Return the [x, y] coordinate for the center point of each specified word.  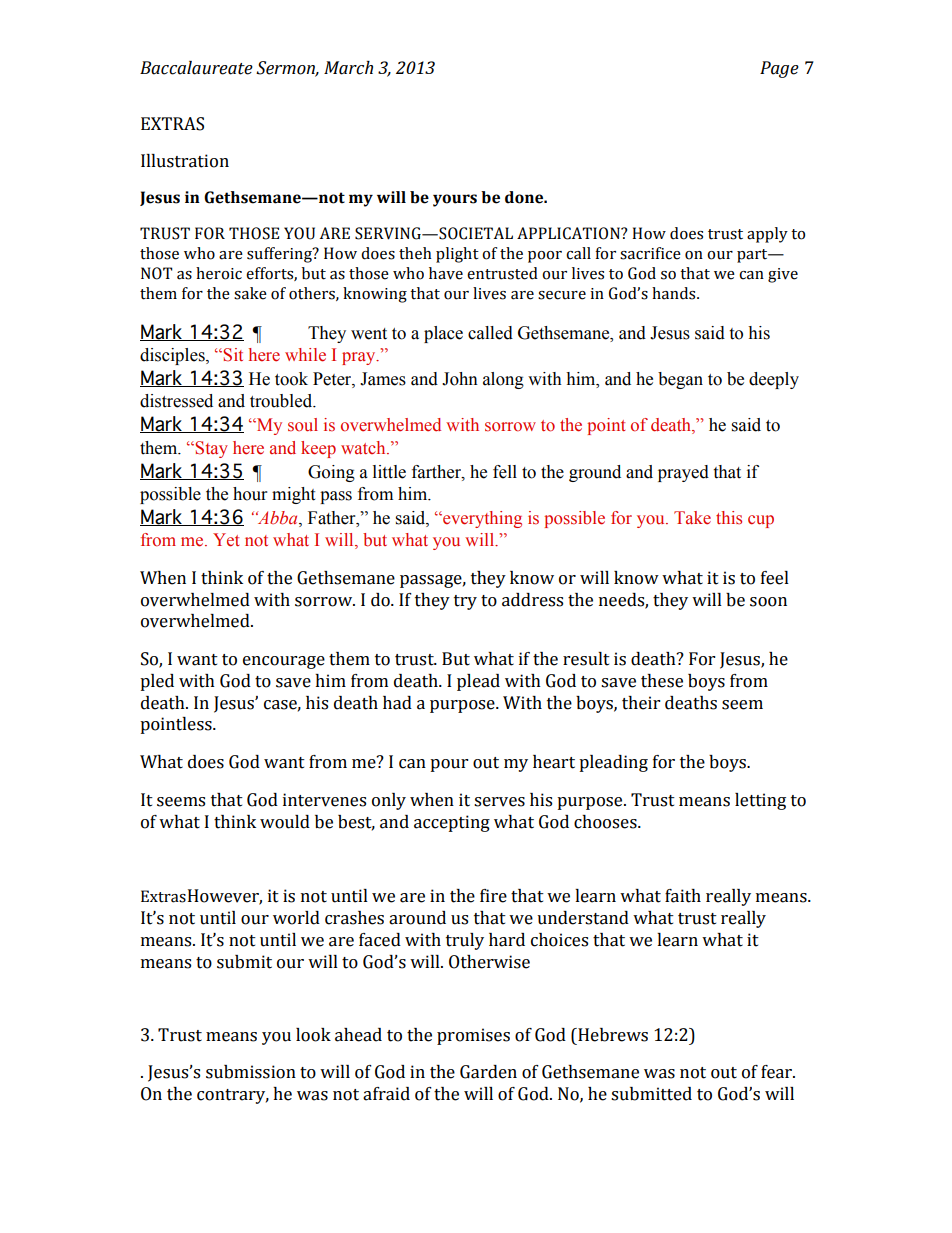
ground [595, 473]
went [369, 334]
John [460, 379]
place [443, 334]
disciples [173, 356]
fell [505, 472]
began [680, 380]
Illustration [185, 161]
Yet [226, 540]
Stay [211, 449]
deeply [774, 380]
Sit [233, 355]
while [305, 355]
